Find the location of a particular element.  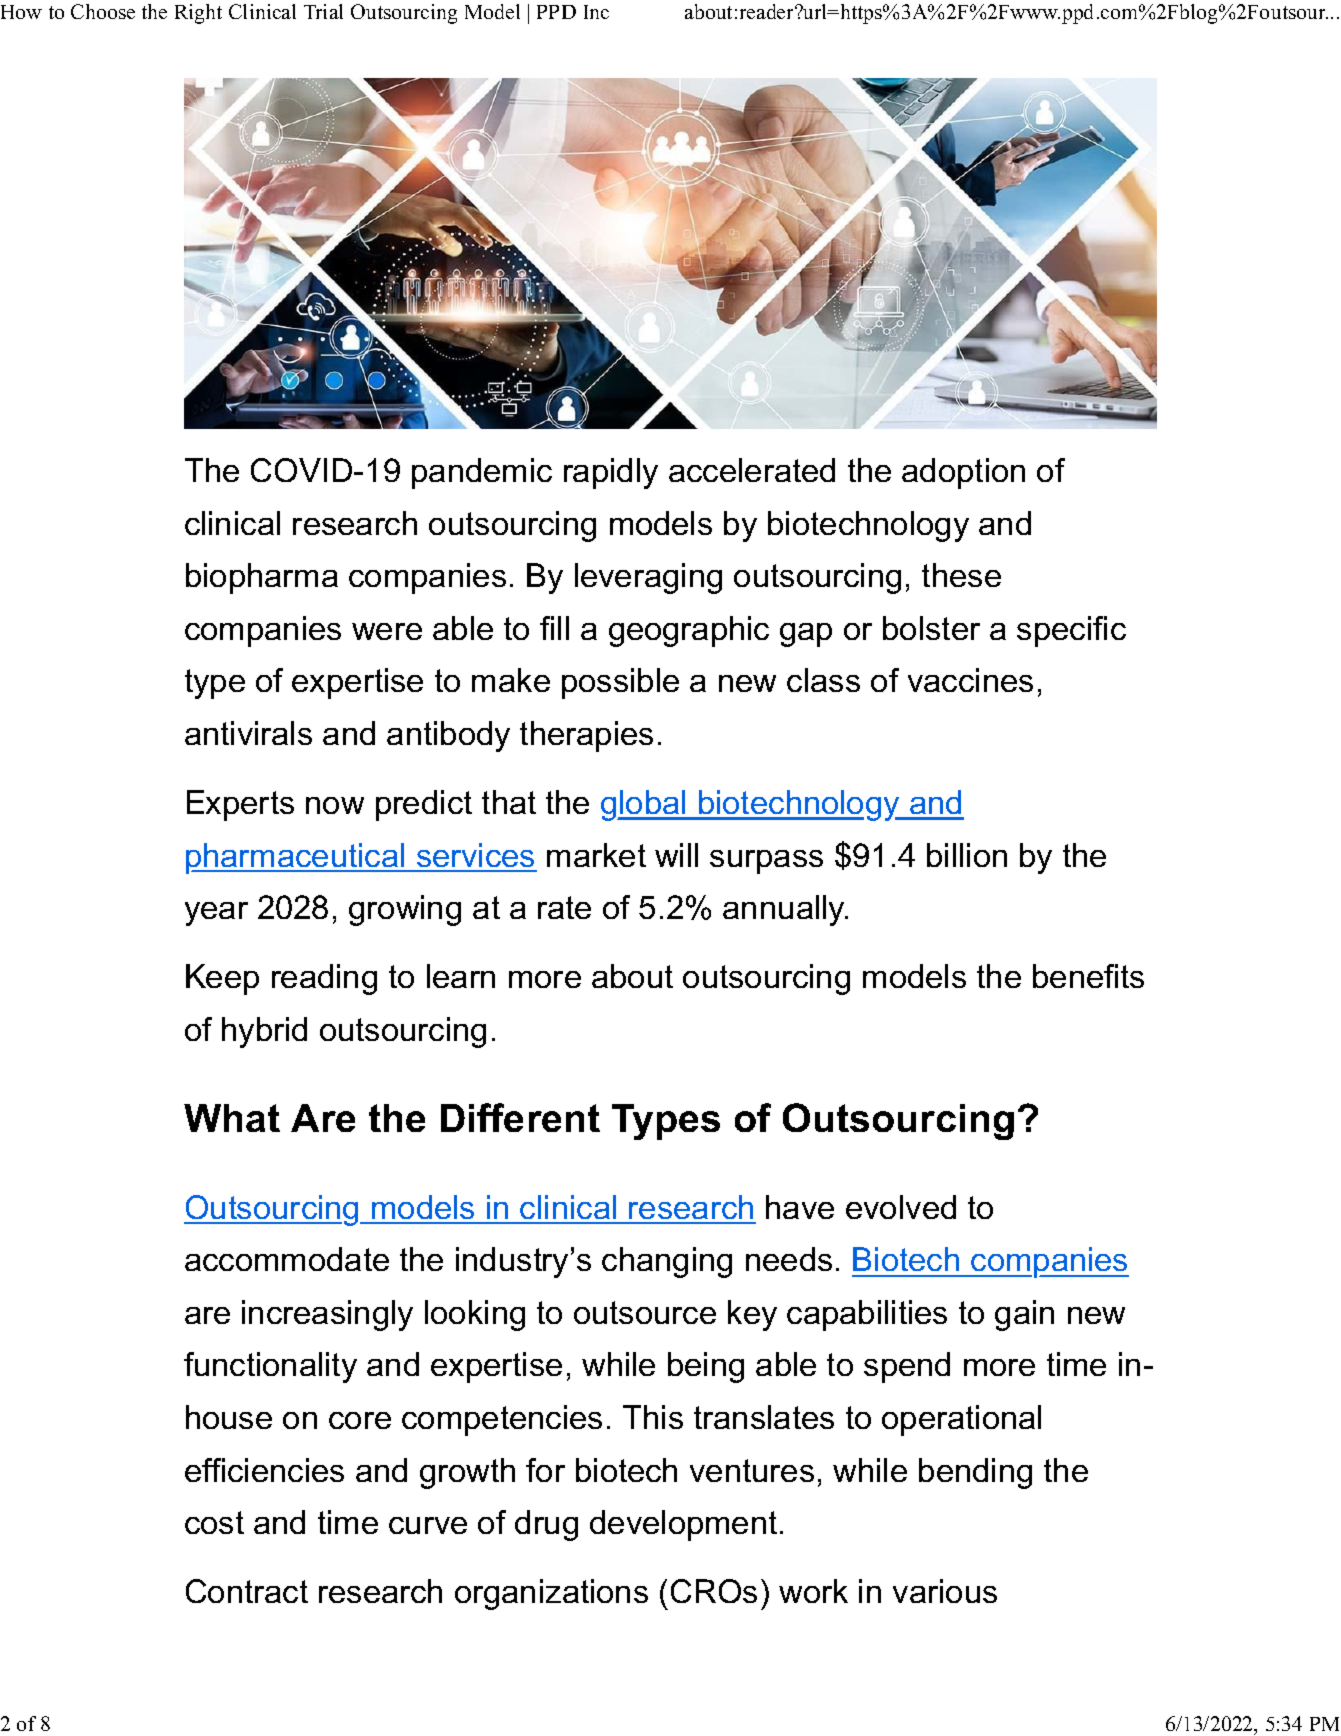

adoption is located at coordinates (963, 473).
